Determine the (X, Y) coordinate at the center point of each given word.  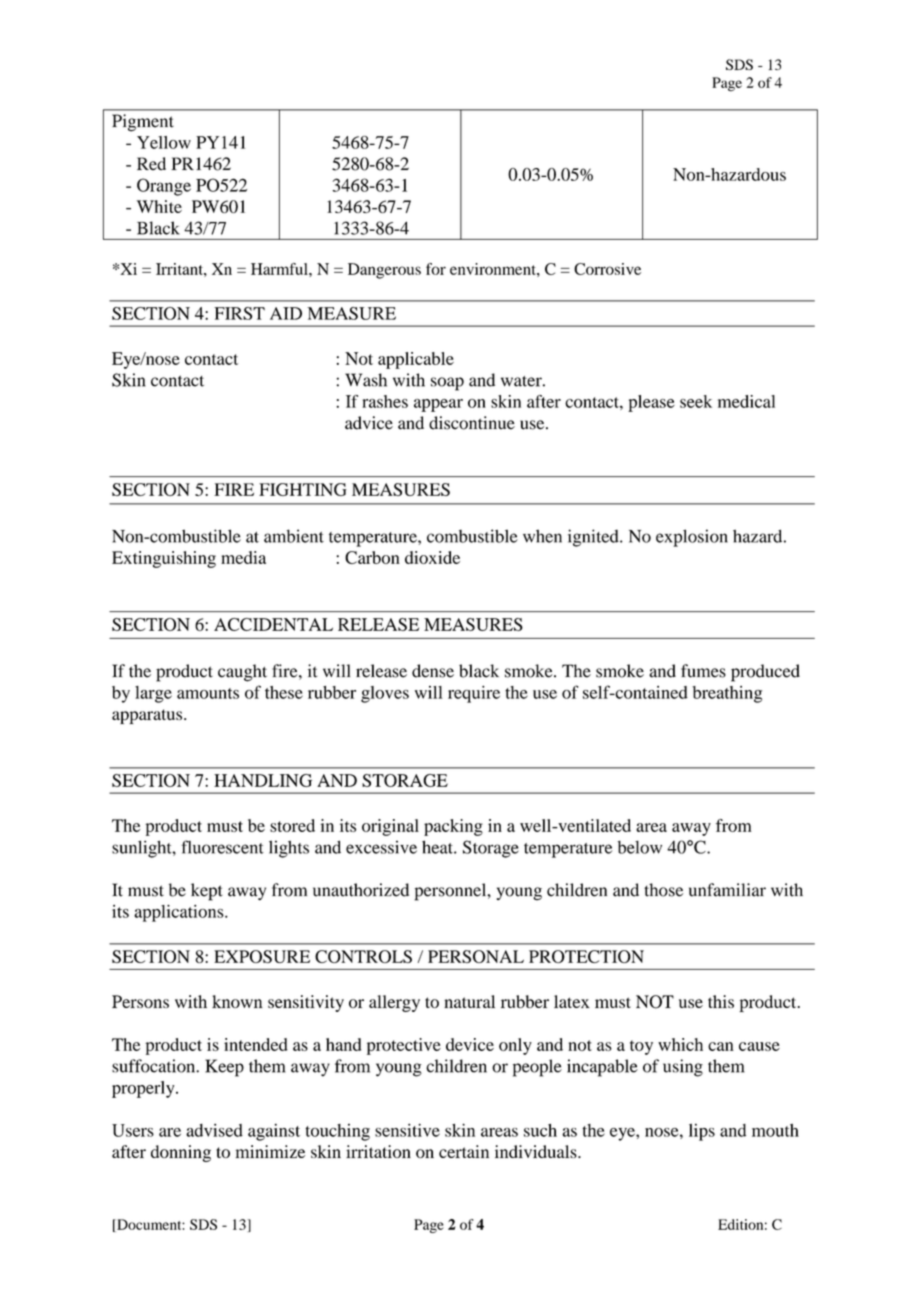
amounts (208, 693)
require (474, 694)
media (243, 557)
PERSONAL (476, 956)
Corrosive (607, 269)
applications (180, 913)
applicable (416, 360)
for (436, 269)
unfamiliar (727, 890)
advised (214, 1130)
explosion (692, 538)
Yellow (164, 142)
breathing (727, 694)
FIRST (239, 313)
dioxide (432, 557)
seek (696, 401)
